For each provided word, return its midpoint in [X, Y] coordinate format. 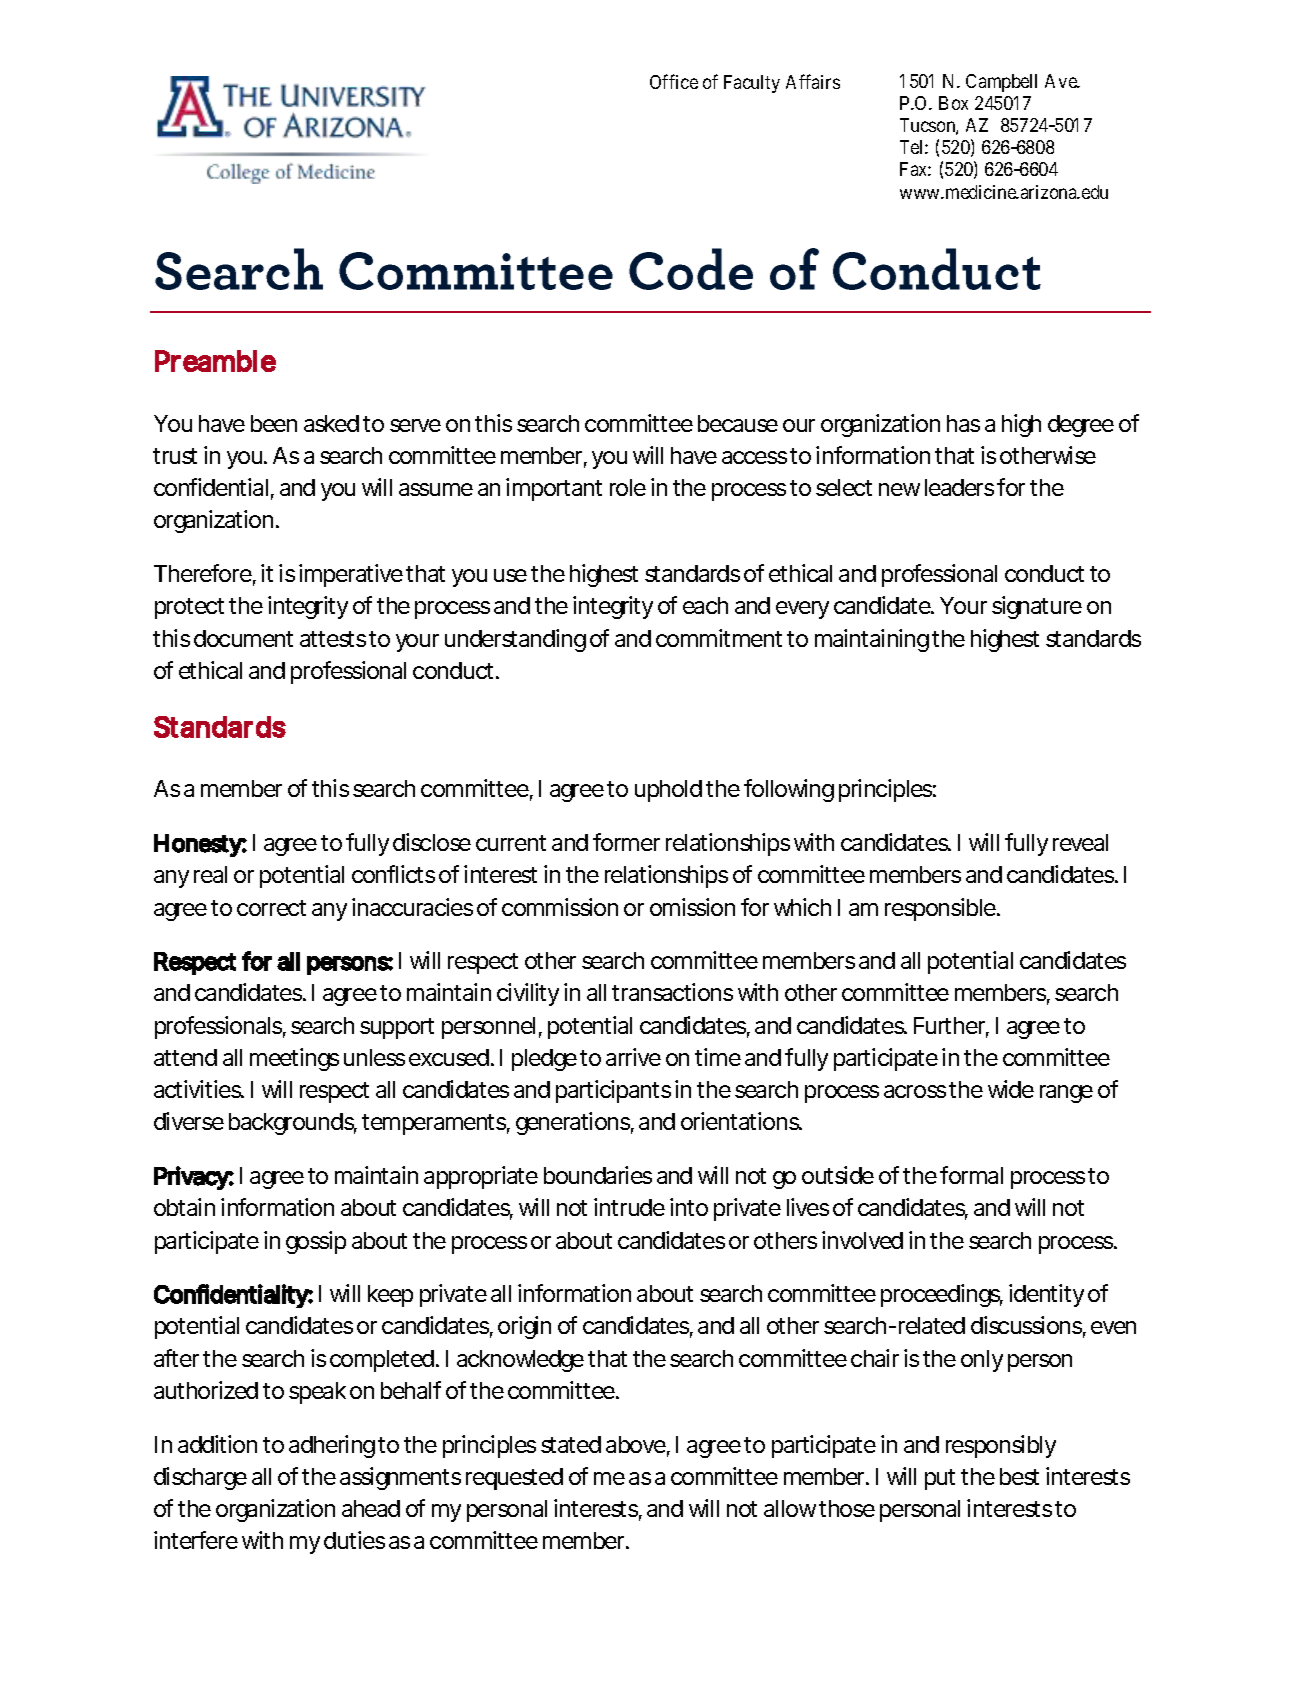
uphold [668, 791]
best [1019, 1476]
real [210, 874]
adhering [332, 1446]
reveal [1080, 842]
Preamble [215, 361]
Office [674, 81]
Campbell [1001, 83]
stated [571, 1444]
